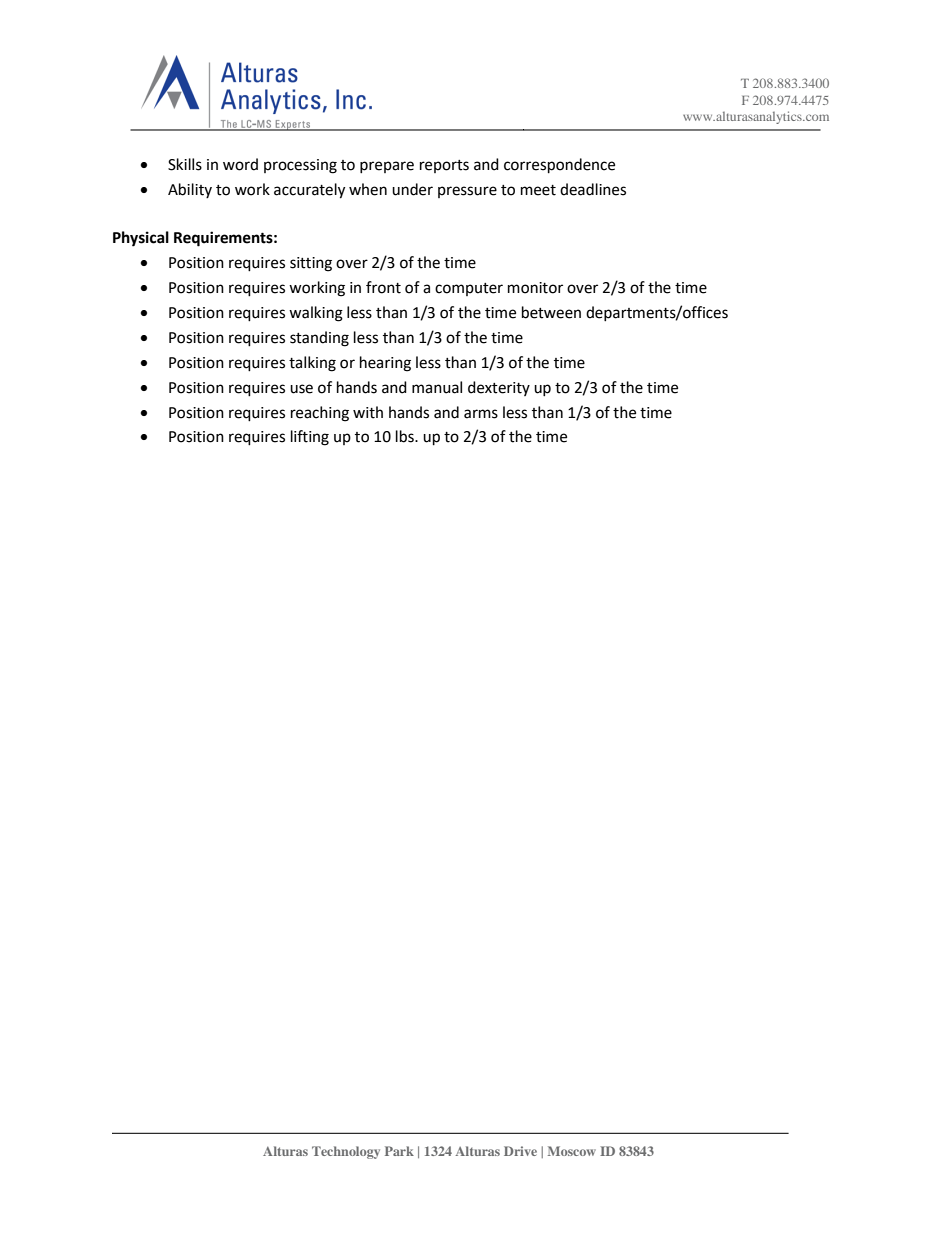 Image resolution: width=952 pixels, height=1233 pixels. What do you see at coordinates (310, 438) in the document?
I see `lifting` at bounding box center [310, 438].
